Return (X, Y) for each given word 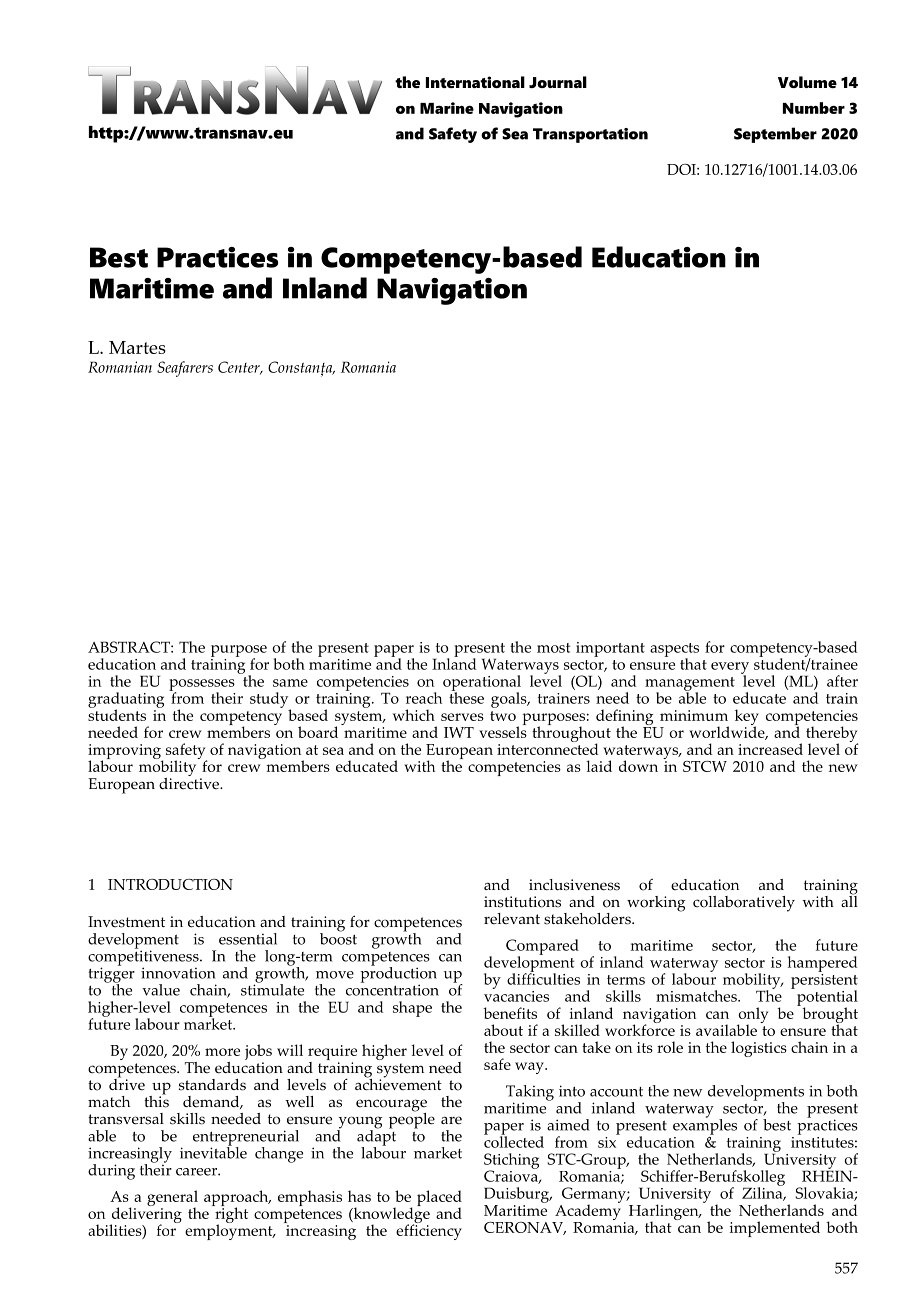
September (775, 135)
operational (482, 684)
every (730, 669)
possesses (202, 686)
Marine (447, 108)
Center (240, 368)
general (172, 1199)
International (475, 82)
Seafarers (185, 369)
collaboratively (744, 904)
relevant (512, 919)
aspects (674, 651)
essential (248, 939)
